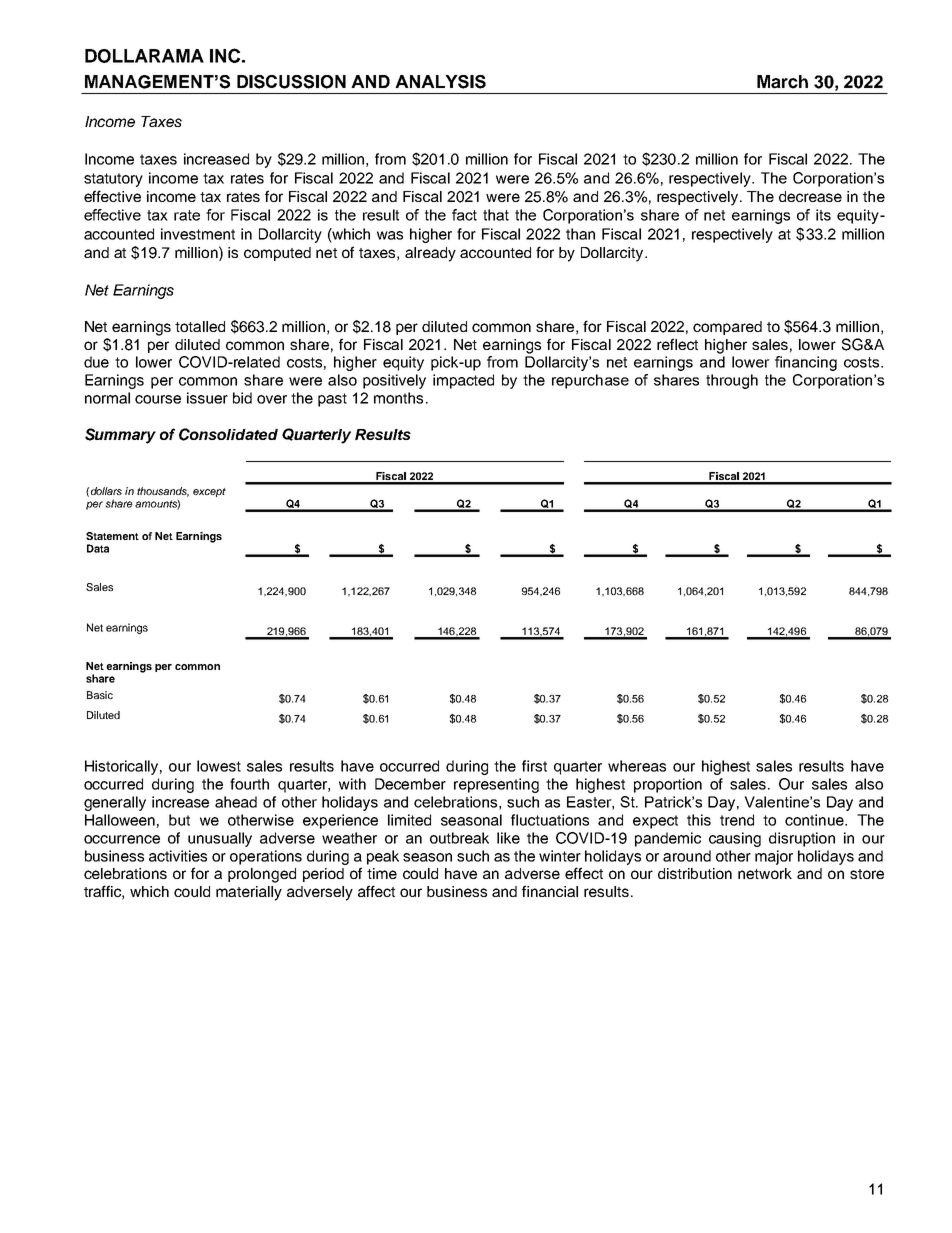 This page has height=1233, width=952. Describe the element at coordinates (459, 838) in the page. I see `outbreak` at that location.
